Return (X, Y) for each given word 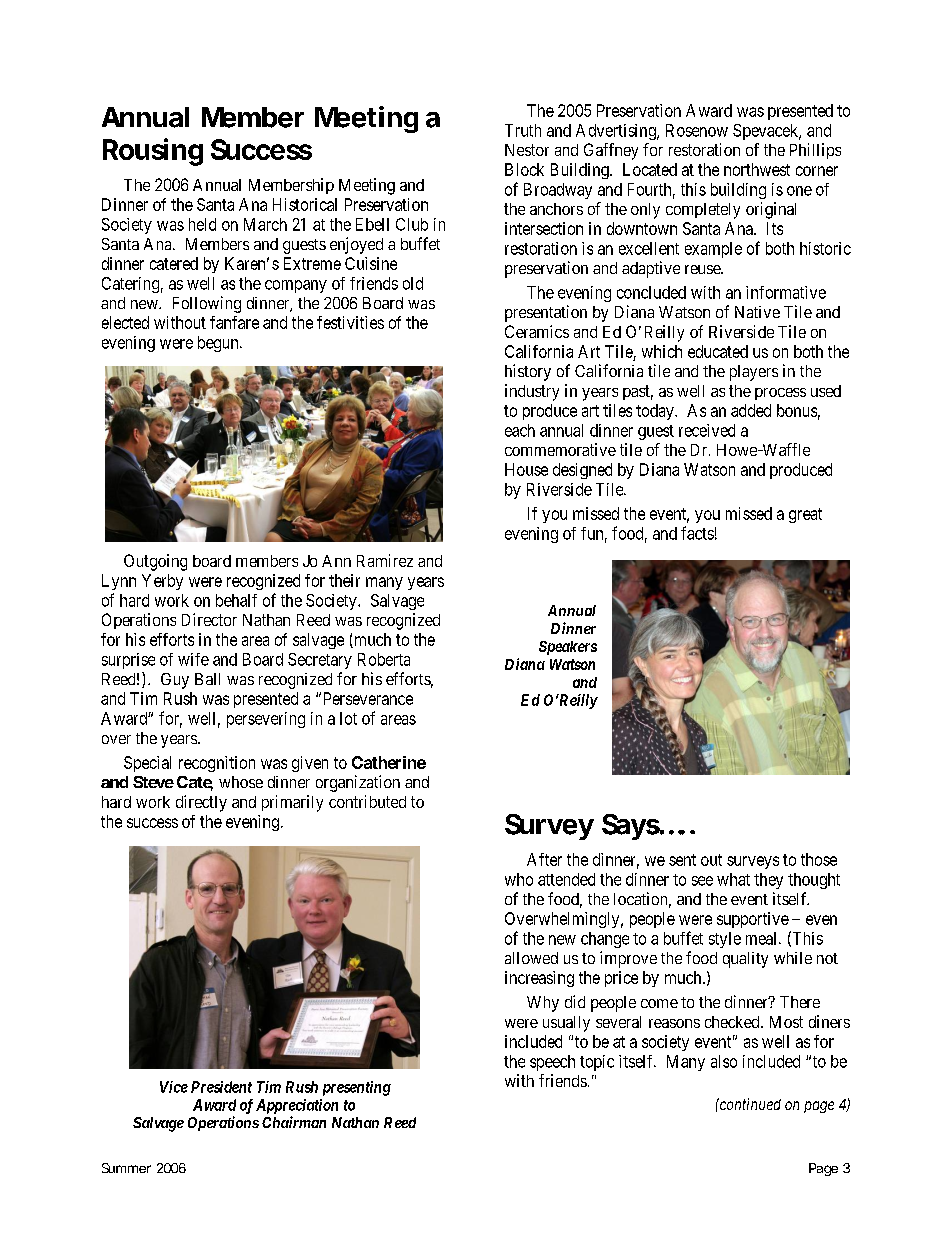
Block (524, 169)
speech (552, 1063)
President (221, 1087)
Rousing (153, 152)
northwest (757, 169)
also (724, 1061)
